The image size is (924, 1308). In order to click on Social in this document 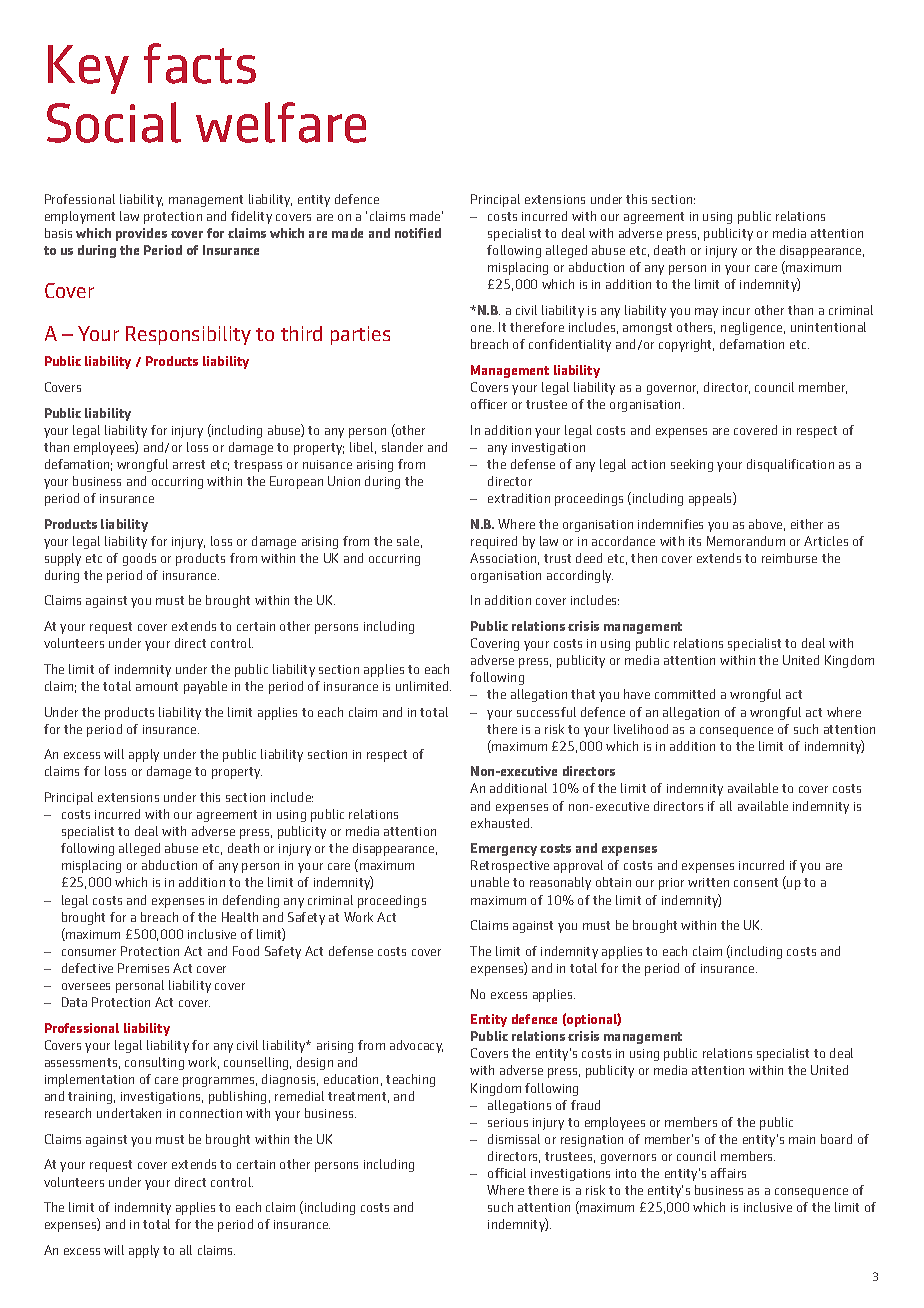, I will do `click(114, 122)`.
